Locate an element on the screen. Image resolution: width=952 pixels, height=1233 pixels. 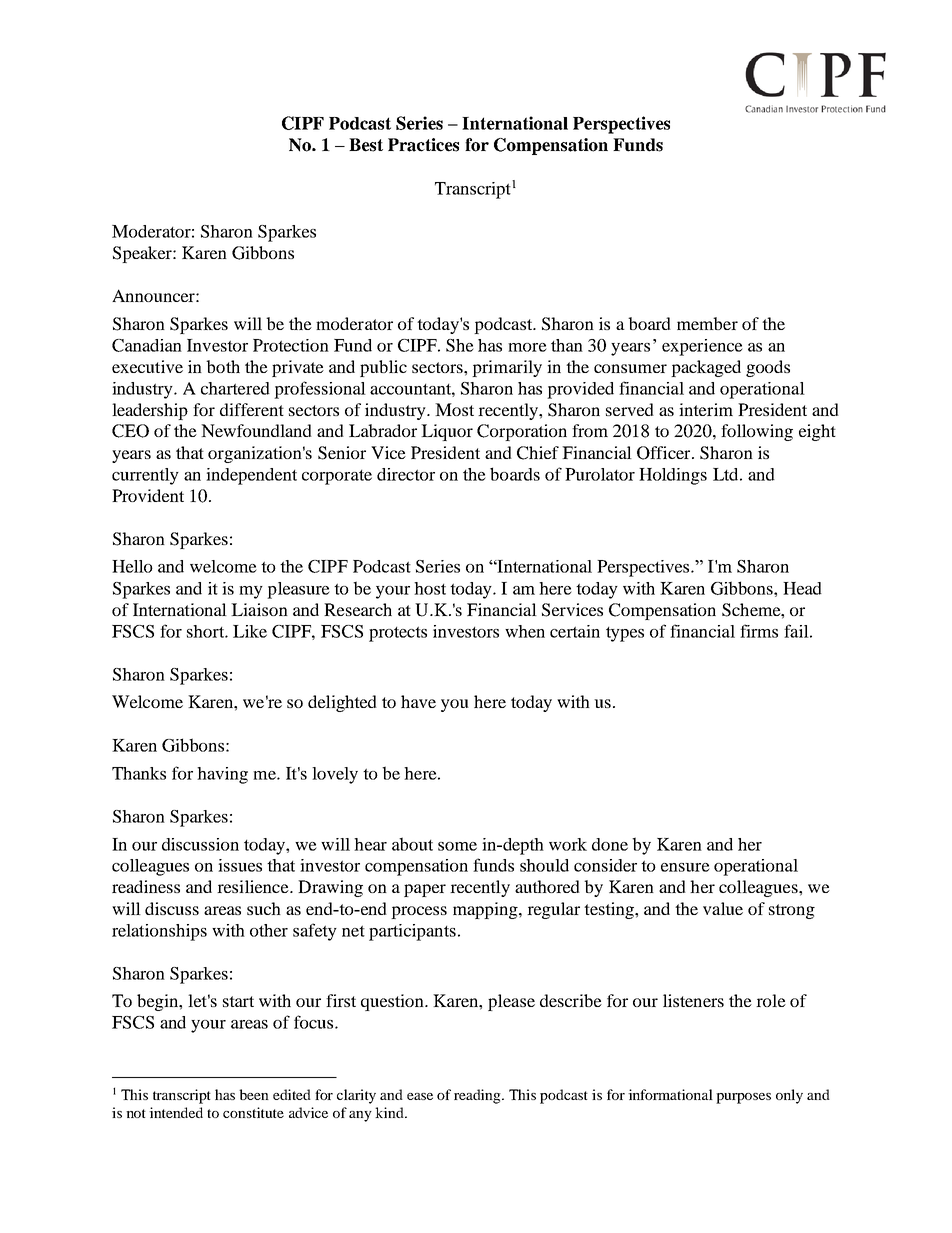
member is located at coordinates (707, 323).
